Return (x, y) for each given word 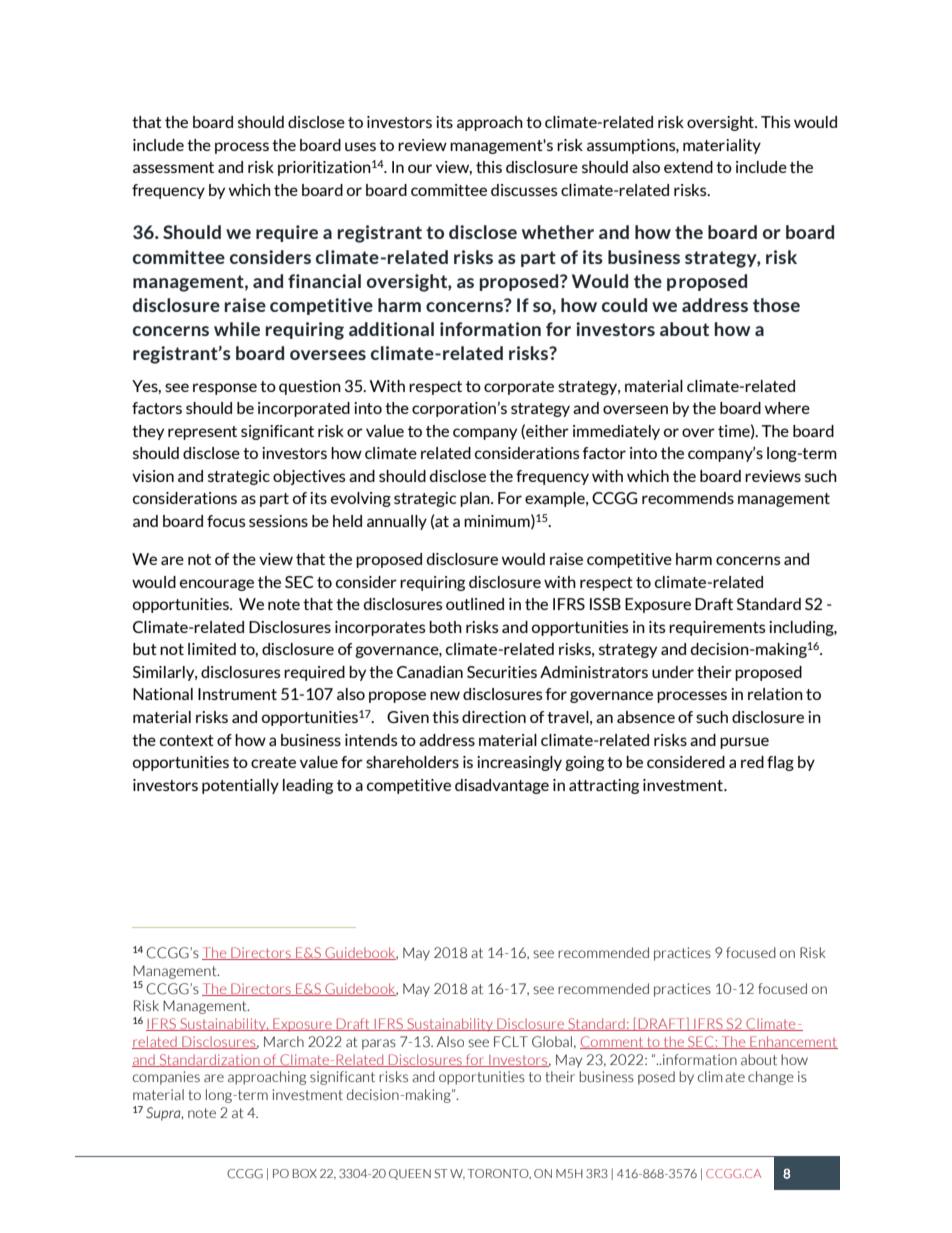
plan (476, 499)
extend (688, 167)
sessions (278, 521)
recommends (688, 498)
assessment (173, 167)
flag (780, 763)
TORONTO (499, 1174)
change (771, 1078)
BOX (305, 1173)
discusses (524, 190)
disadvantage (502, 786)
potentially (240, 786)
